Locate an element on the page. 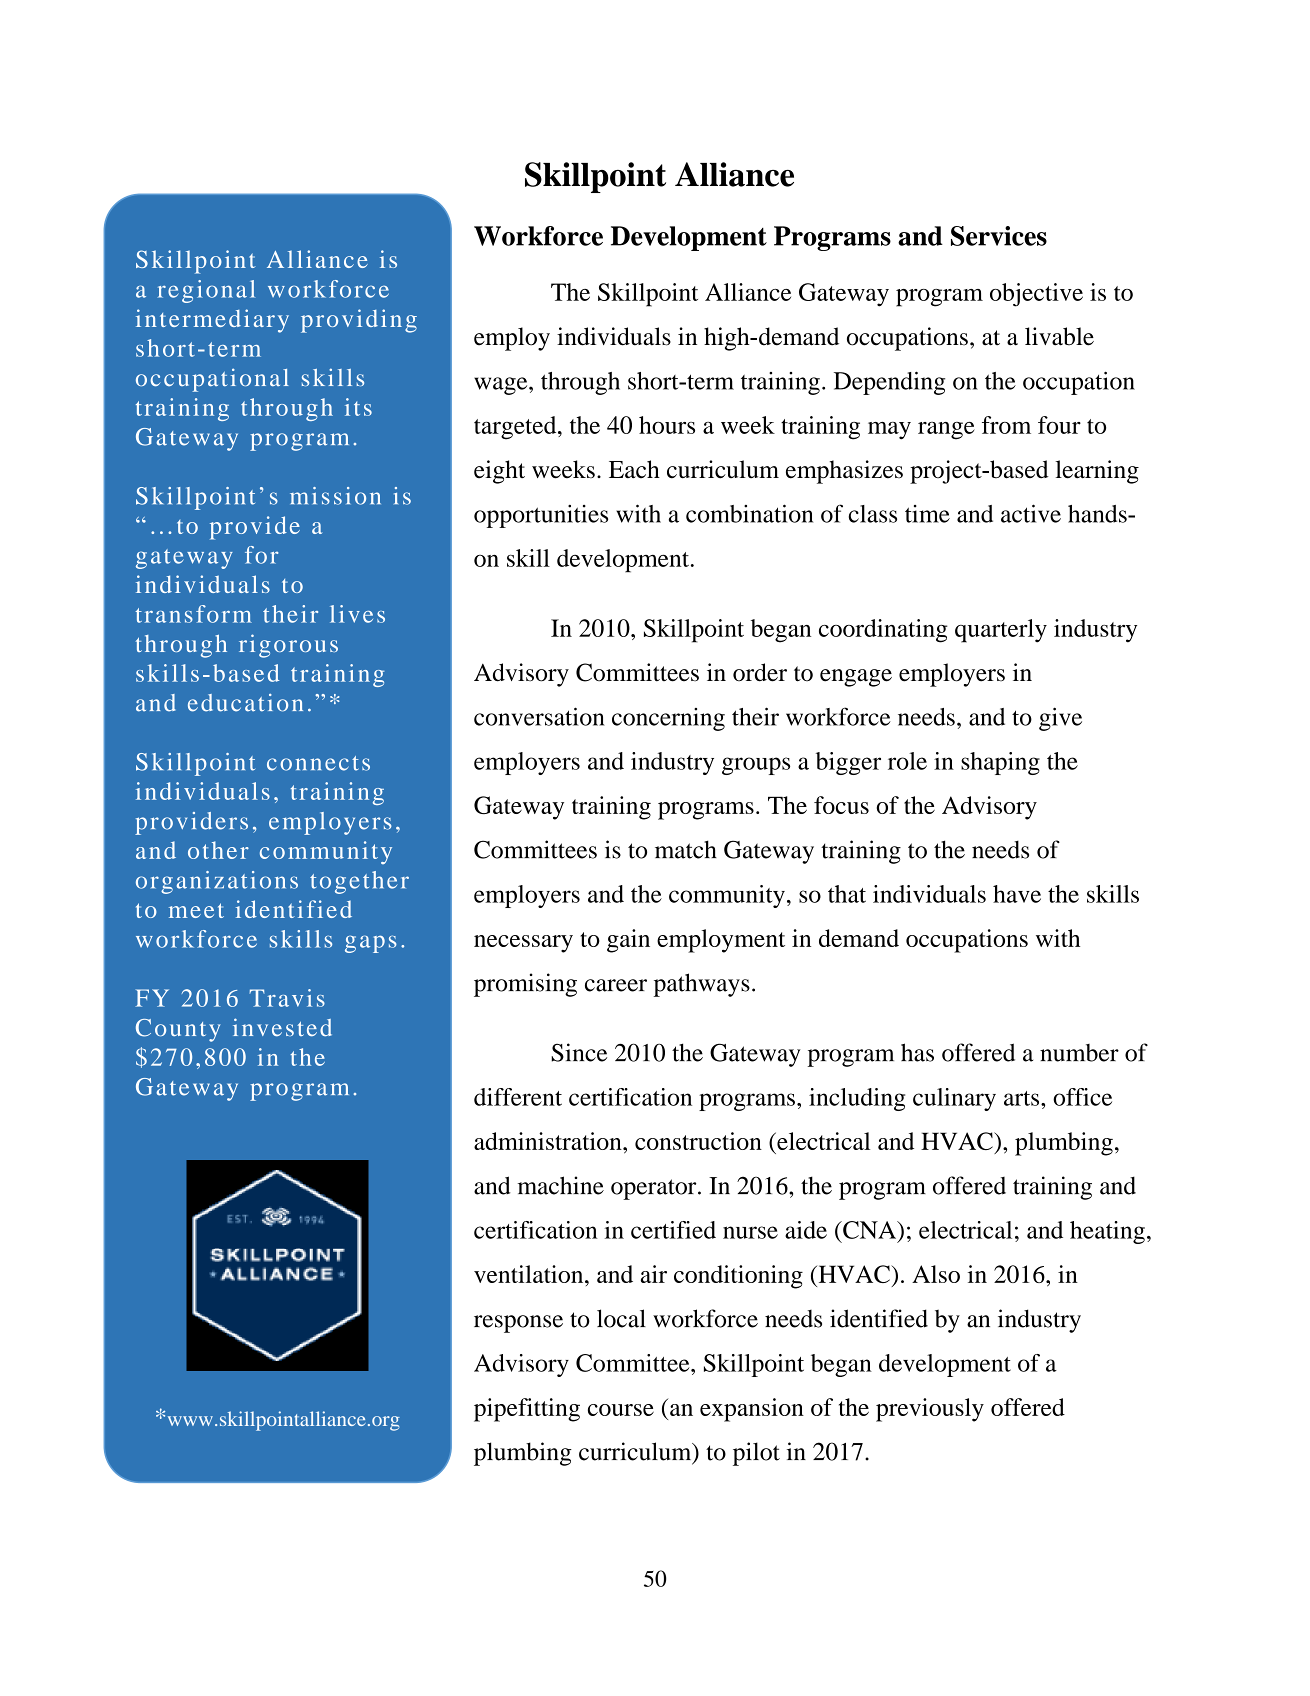 This page has height=1696, width=1310. match is located at coordinates (686, 849).
